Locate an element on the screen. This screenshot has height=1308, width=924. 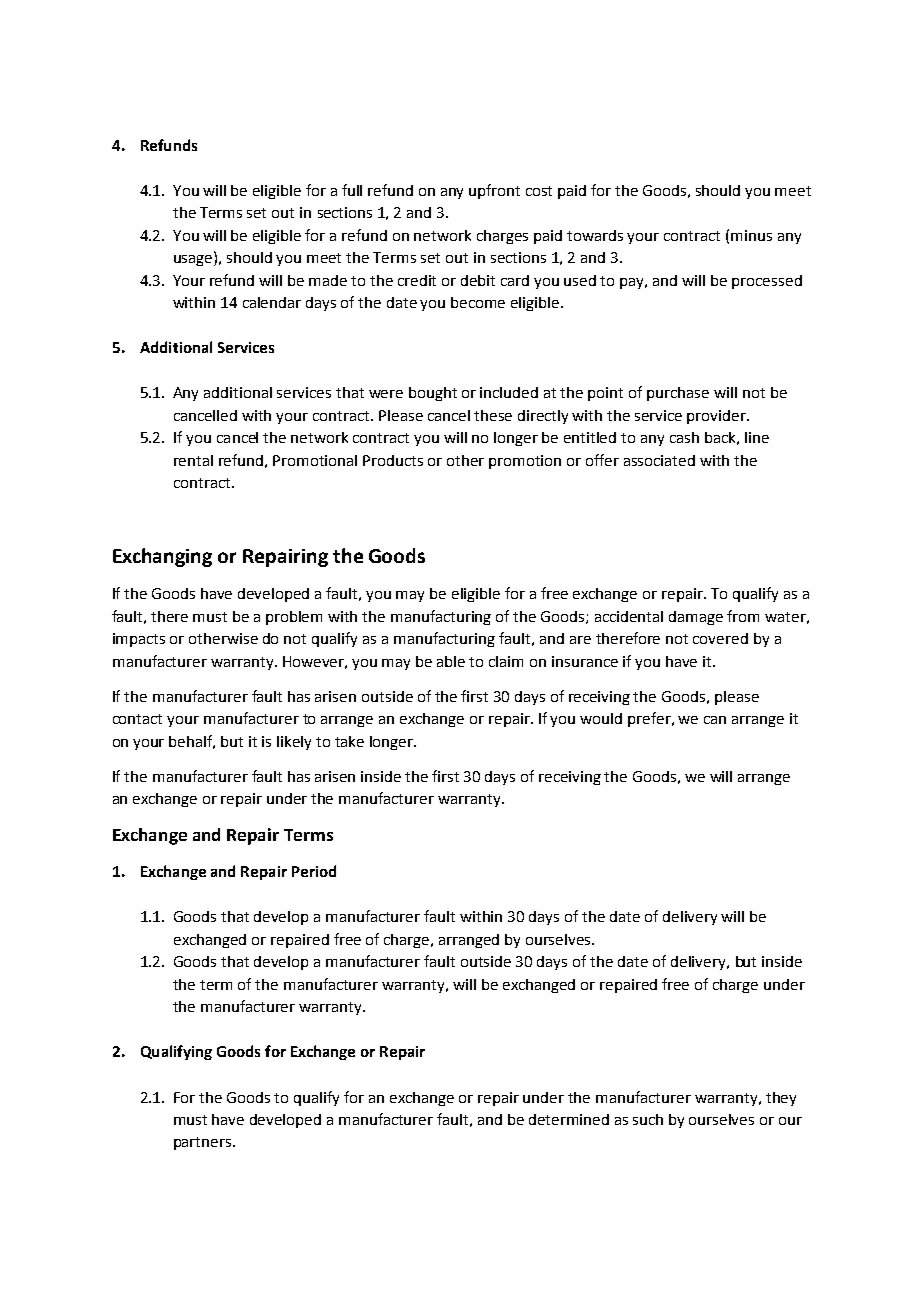
minus is located at coordinates (751, 235).
